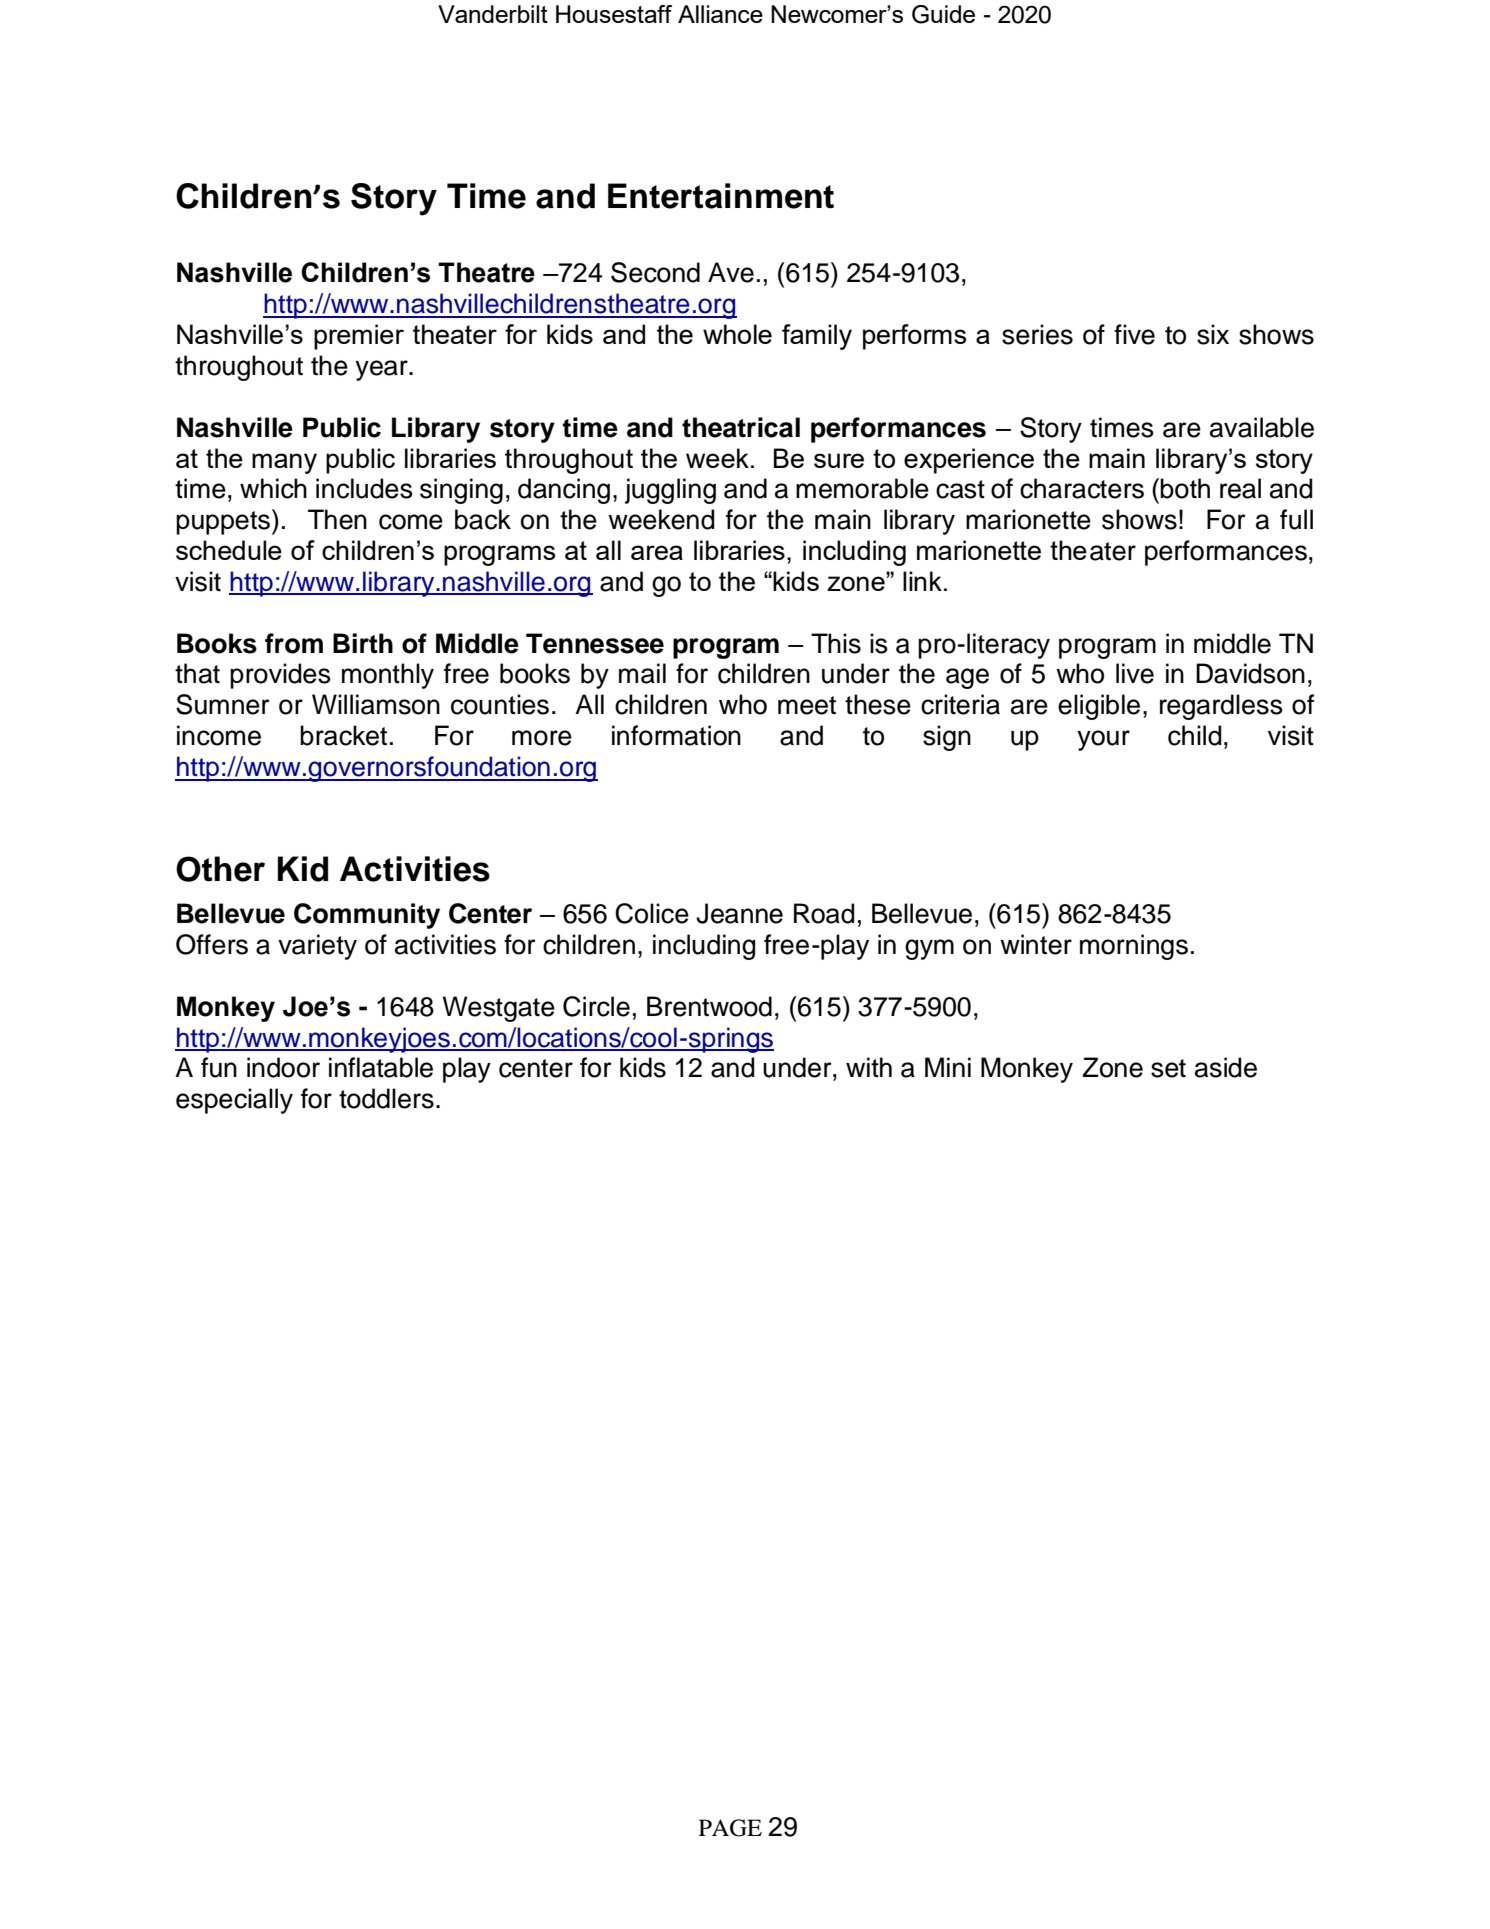 The height and width of the screenshot is (1929, 1490). What do you see at coordinates (317, 947) in the screenshot?
I see `variety` at bounding box center [317, 947].
